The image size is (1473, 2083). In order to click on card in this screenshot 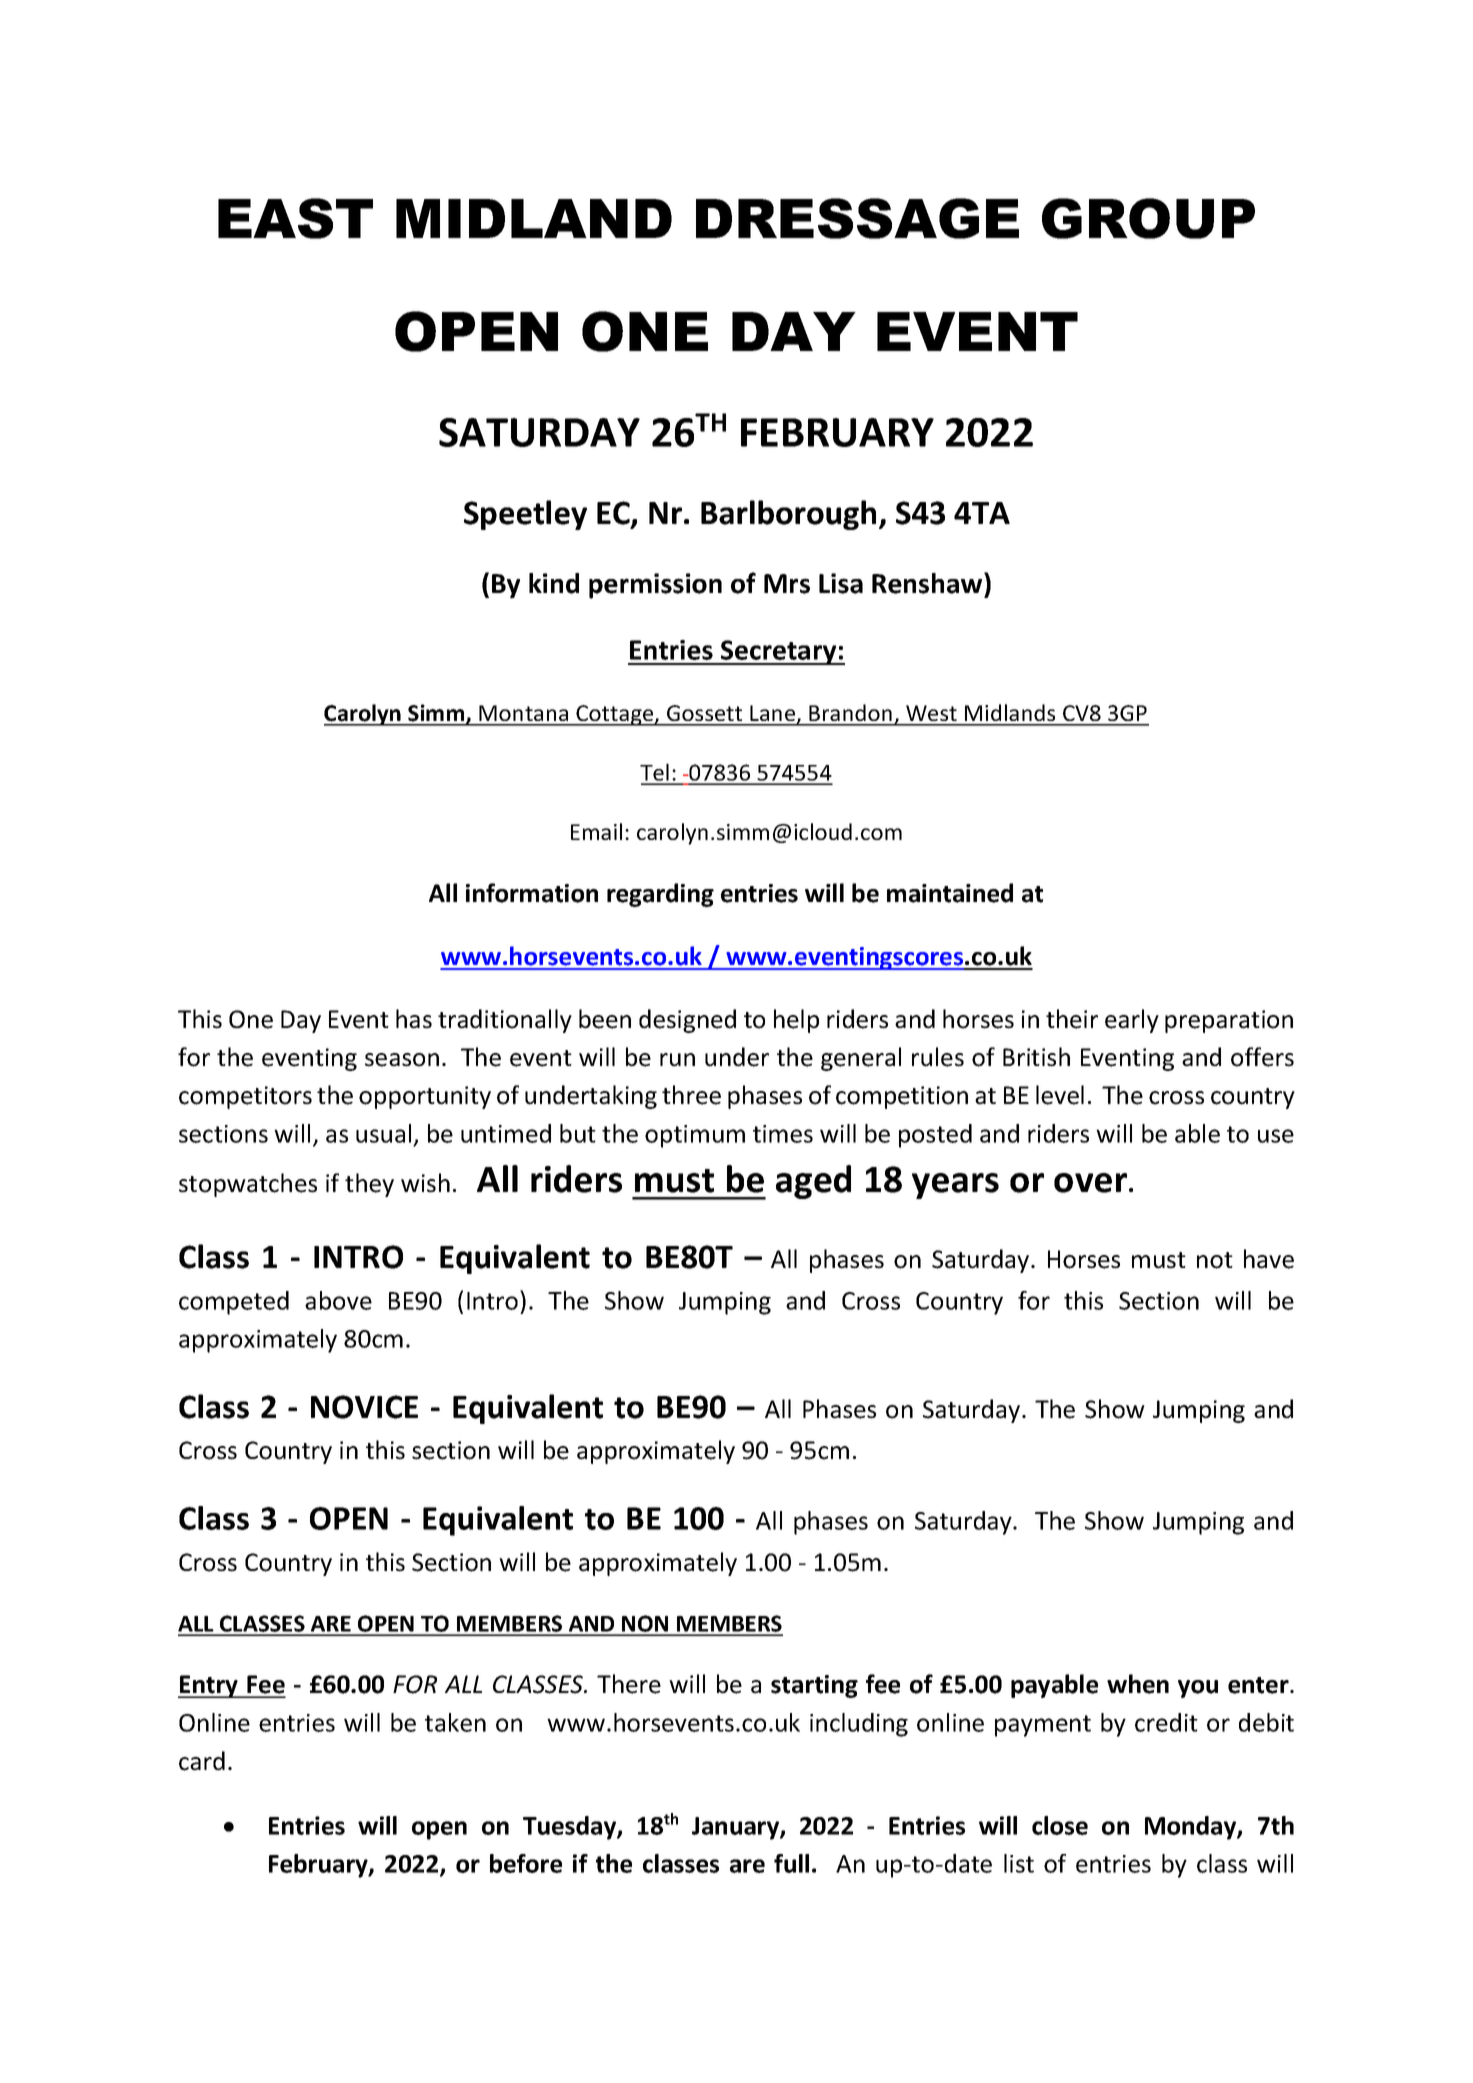, I will do `click(202, 1761)`.
